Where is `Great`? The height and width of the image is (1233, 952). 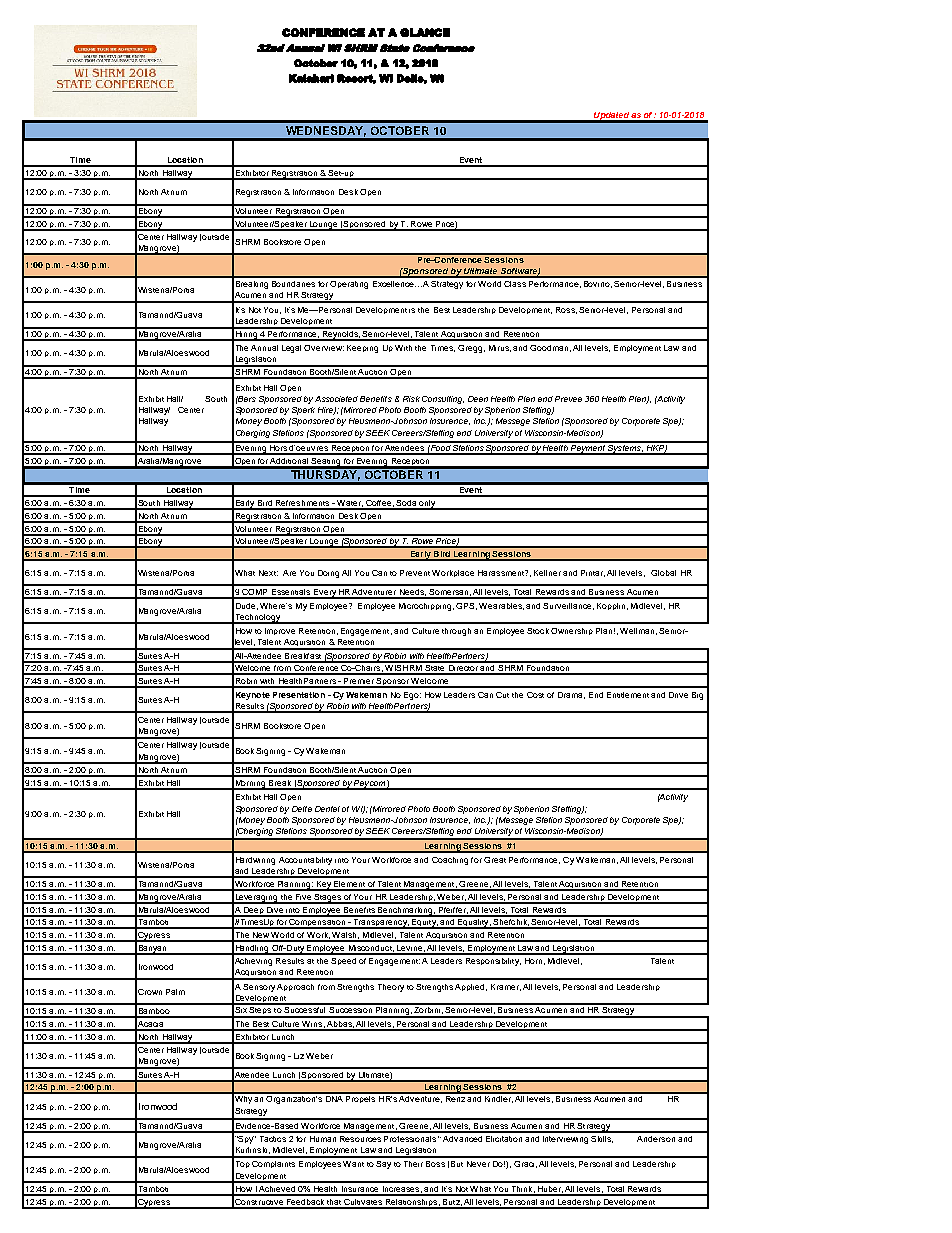
Great is located at coordinates (495, 860).
